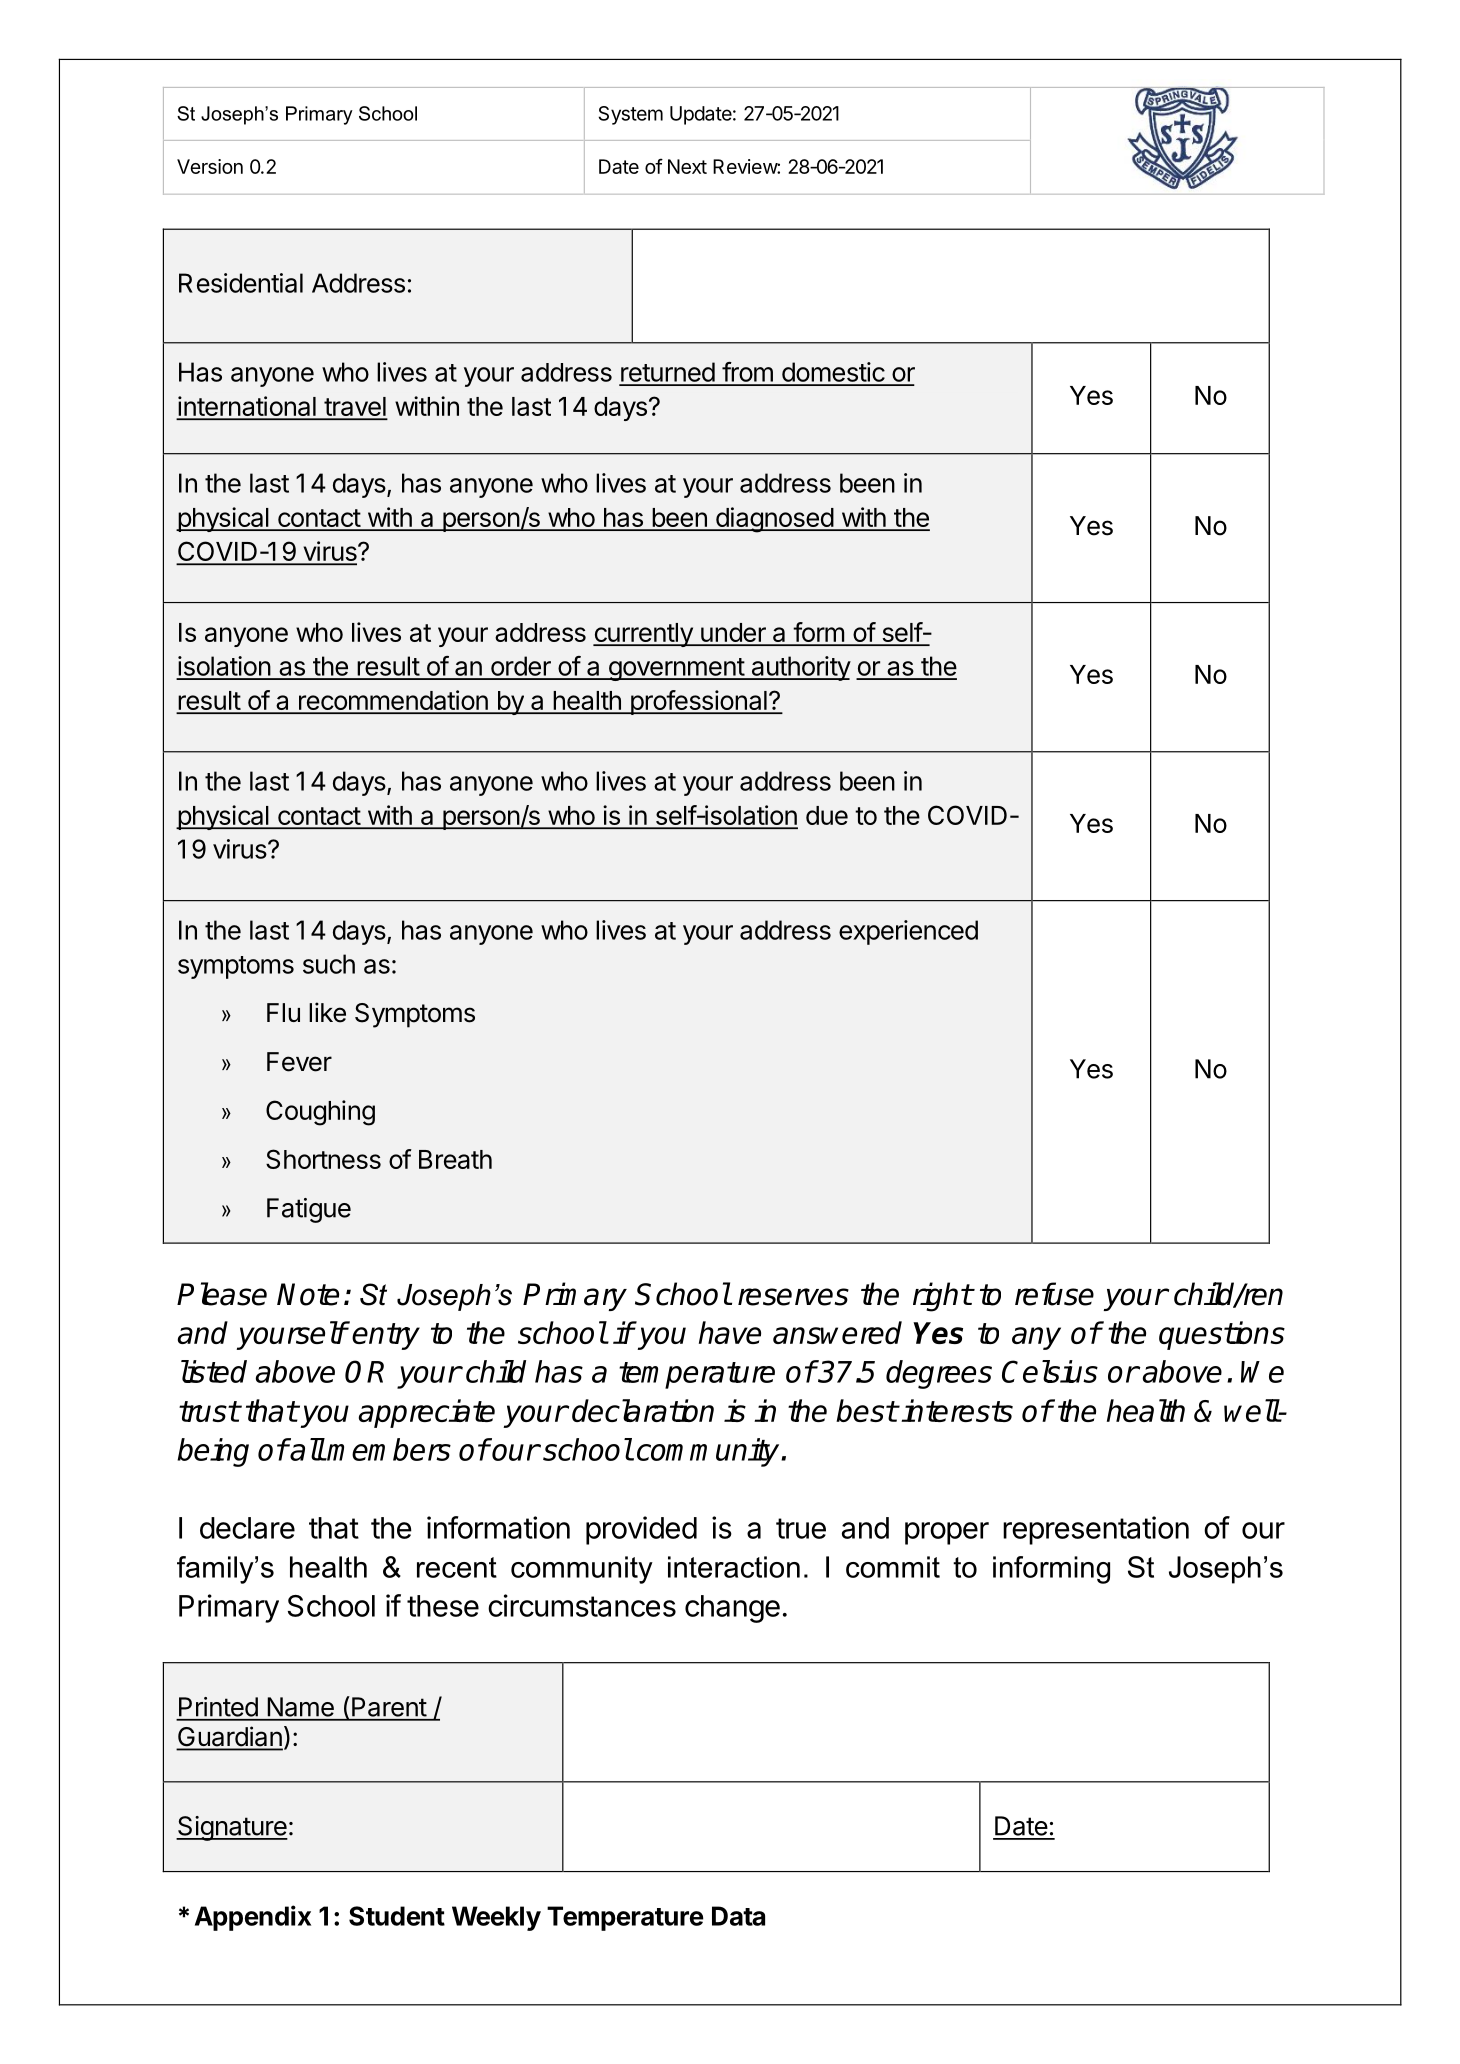  What do you see at coordinates (631, 115) in the image?
I see `System` at bounding box center [631, 115].
